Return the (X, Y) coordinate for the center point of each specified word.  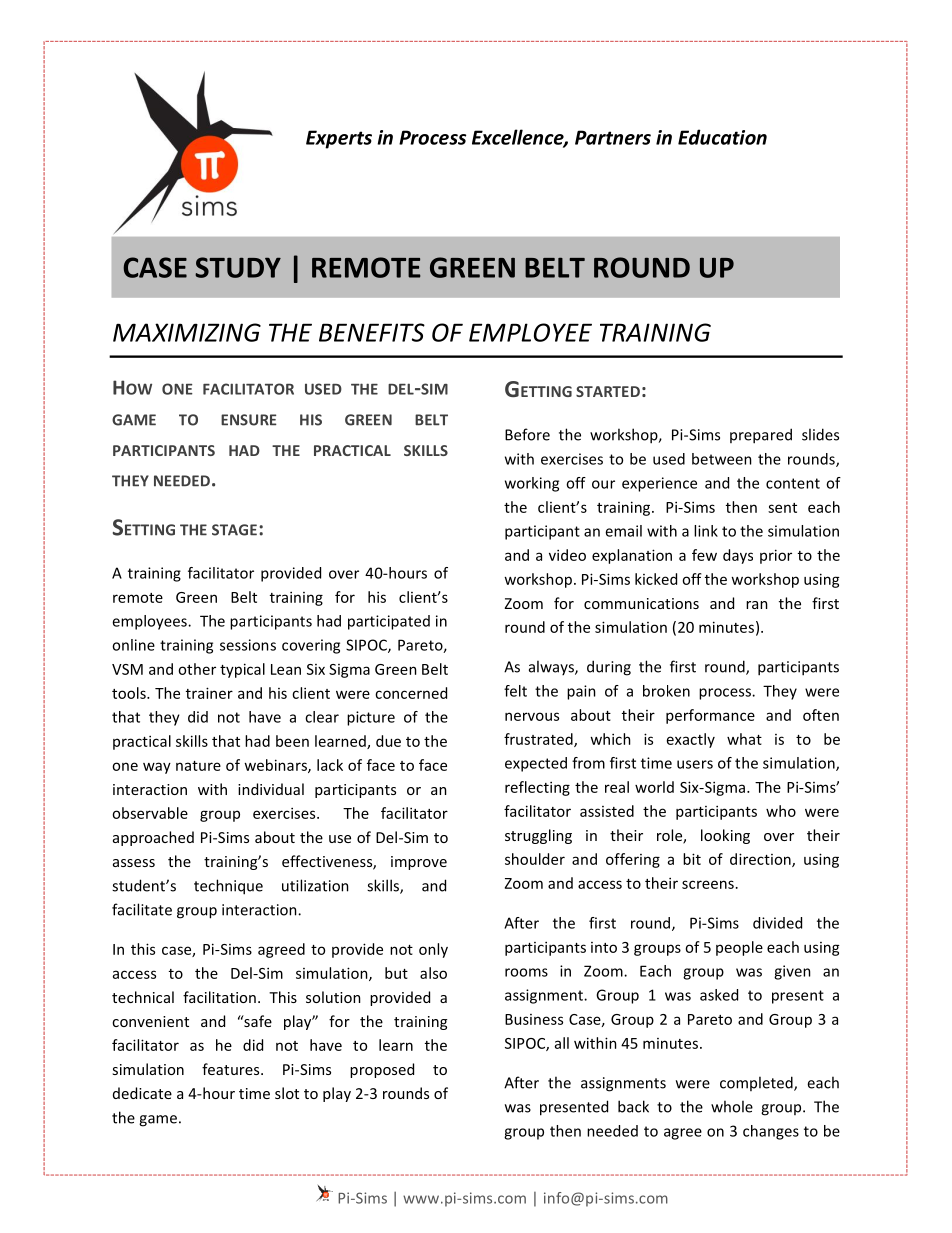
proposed (382, 1070)
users (695, 764)
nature (198, 766)
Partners (613, 137)
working (532, 484)
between (722, 459)
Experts (339, 139)
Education (722, 137)
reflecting (537, 788)
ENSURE (249, 420)
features (232, 1069)
